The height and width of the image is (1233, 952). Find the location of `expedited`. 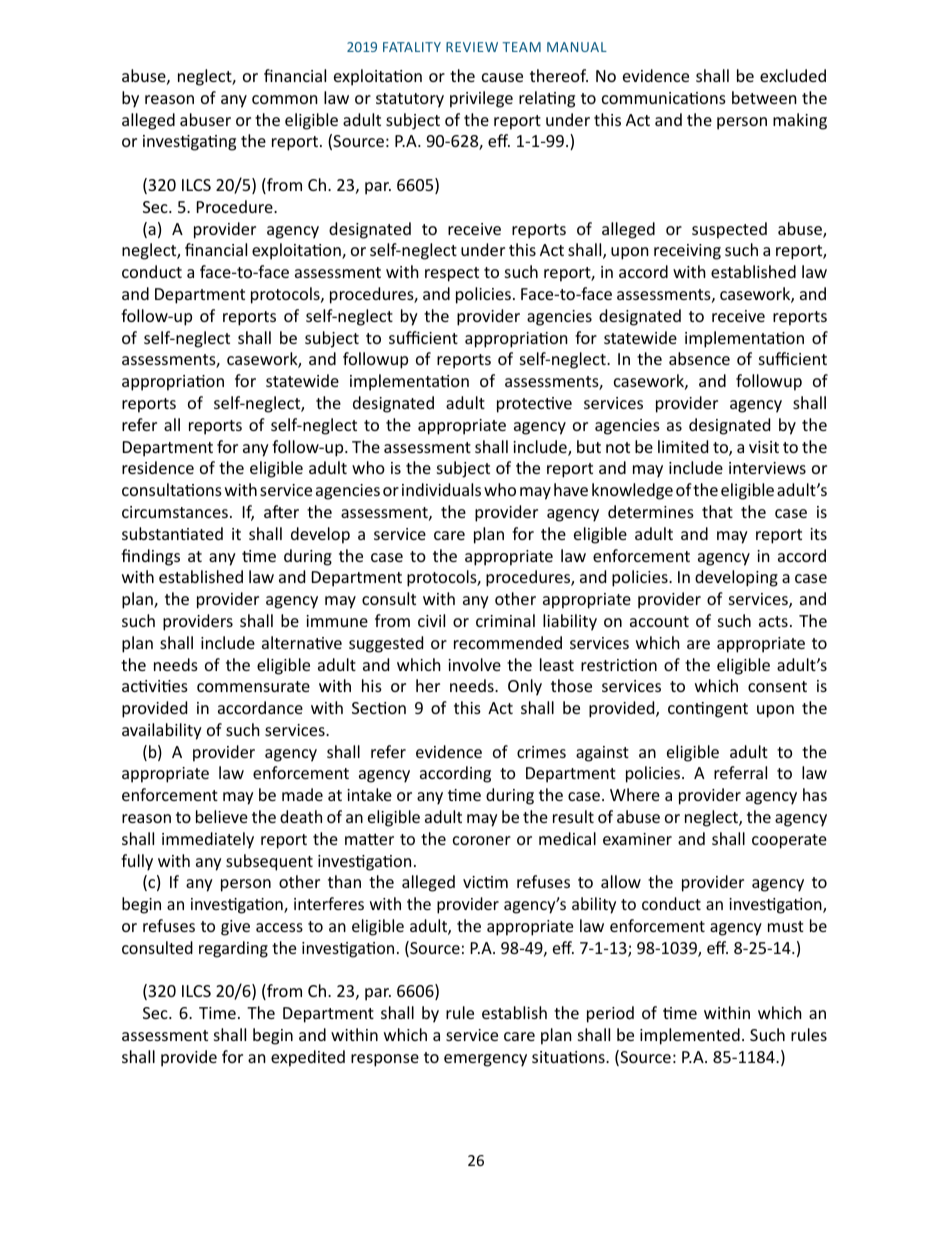

expedited is located at coordinates (308, 1058).
